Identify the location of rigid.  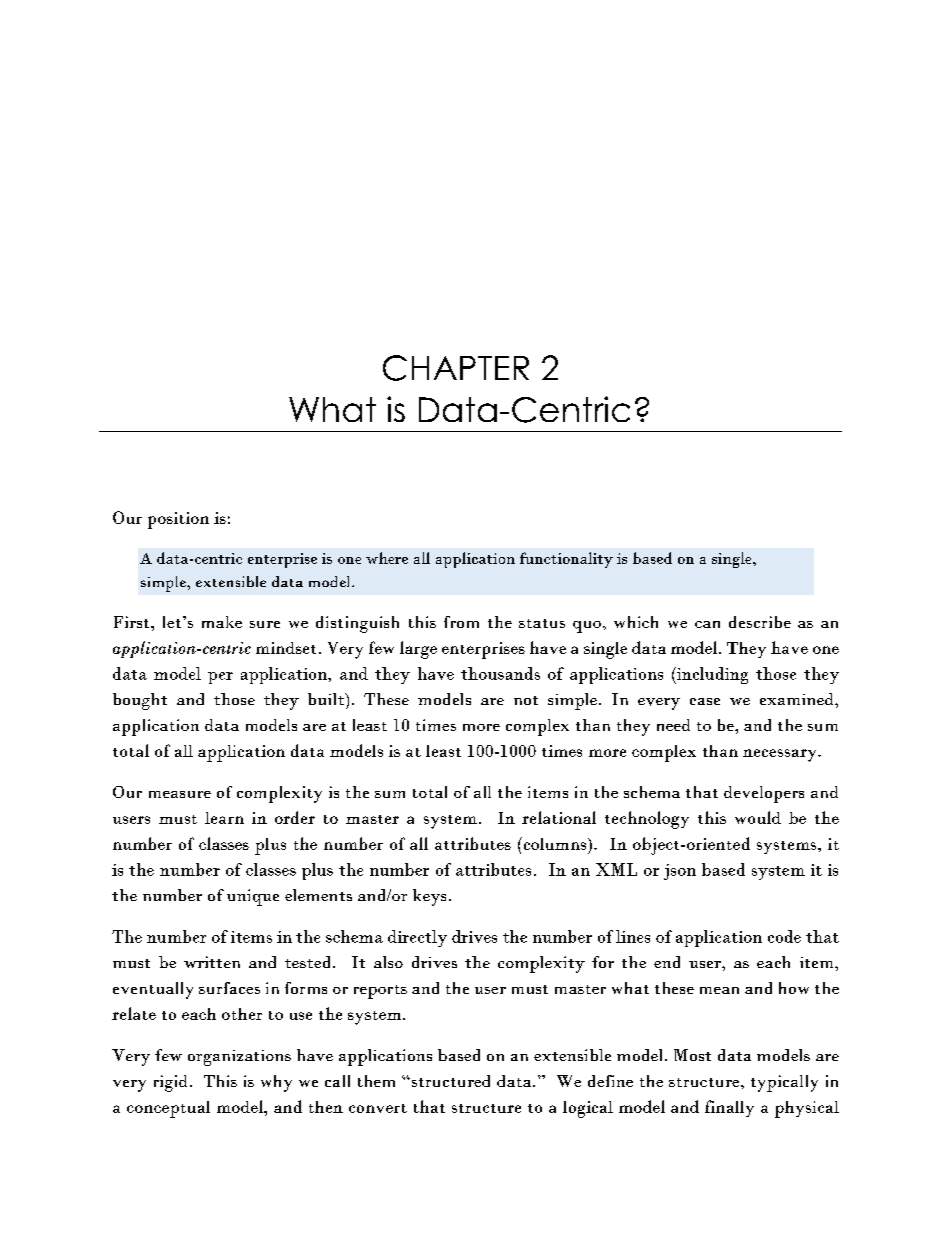
(170, 1083).
